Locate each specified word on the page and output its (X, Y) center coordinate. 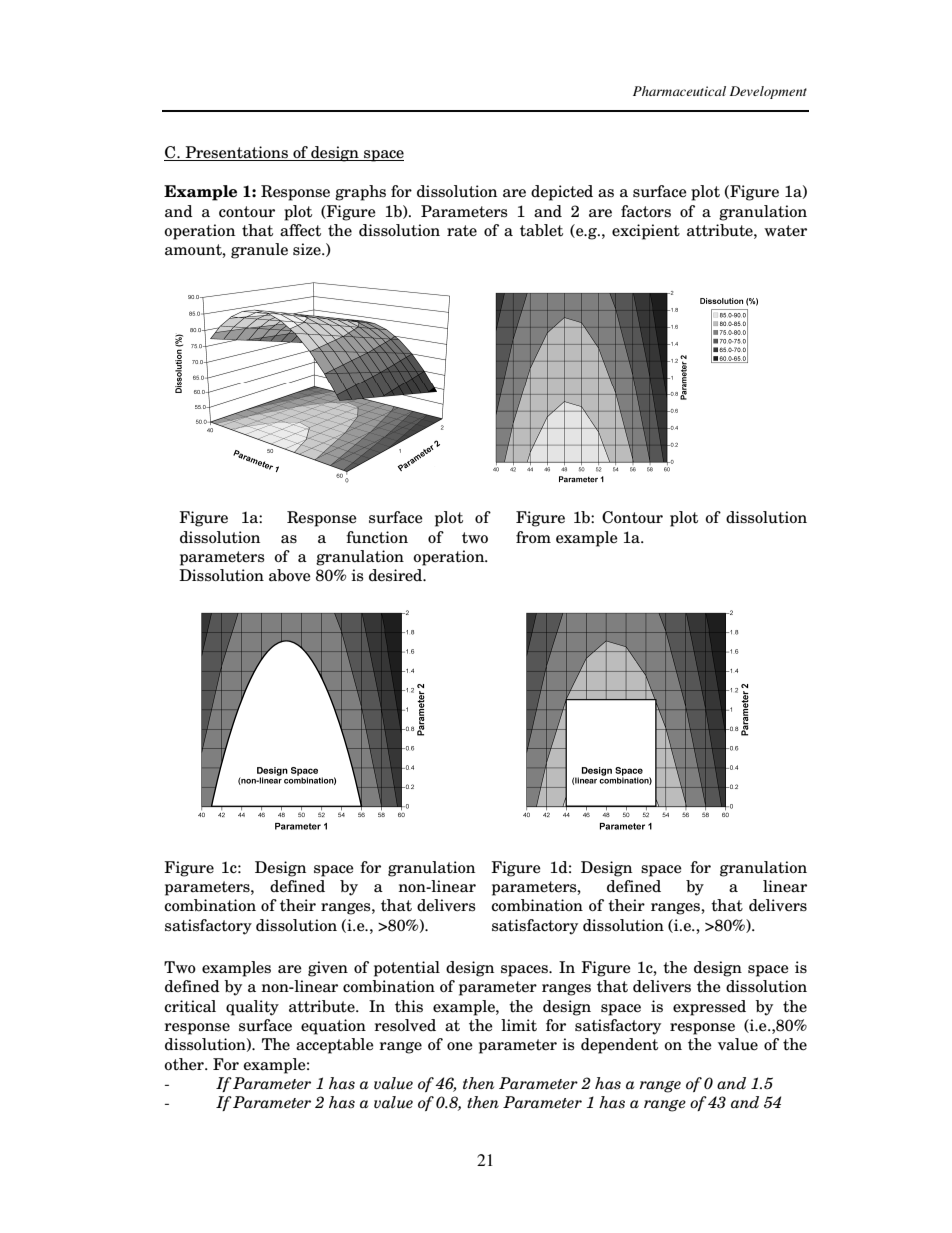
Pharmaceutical (679, 91)
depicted (562, 193)
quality (252, 1008)
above (290, 575)
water (785, 231)
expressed (709, 1008)
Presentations (236, 153)
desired (397, 575)
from (533, 537)
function (377, 537)
